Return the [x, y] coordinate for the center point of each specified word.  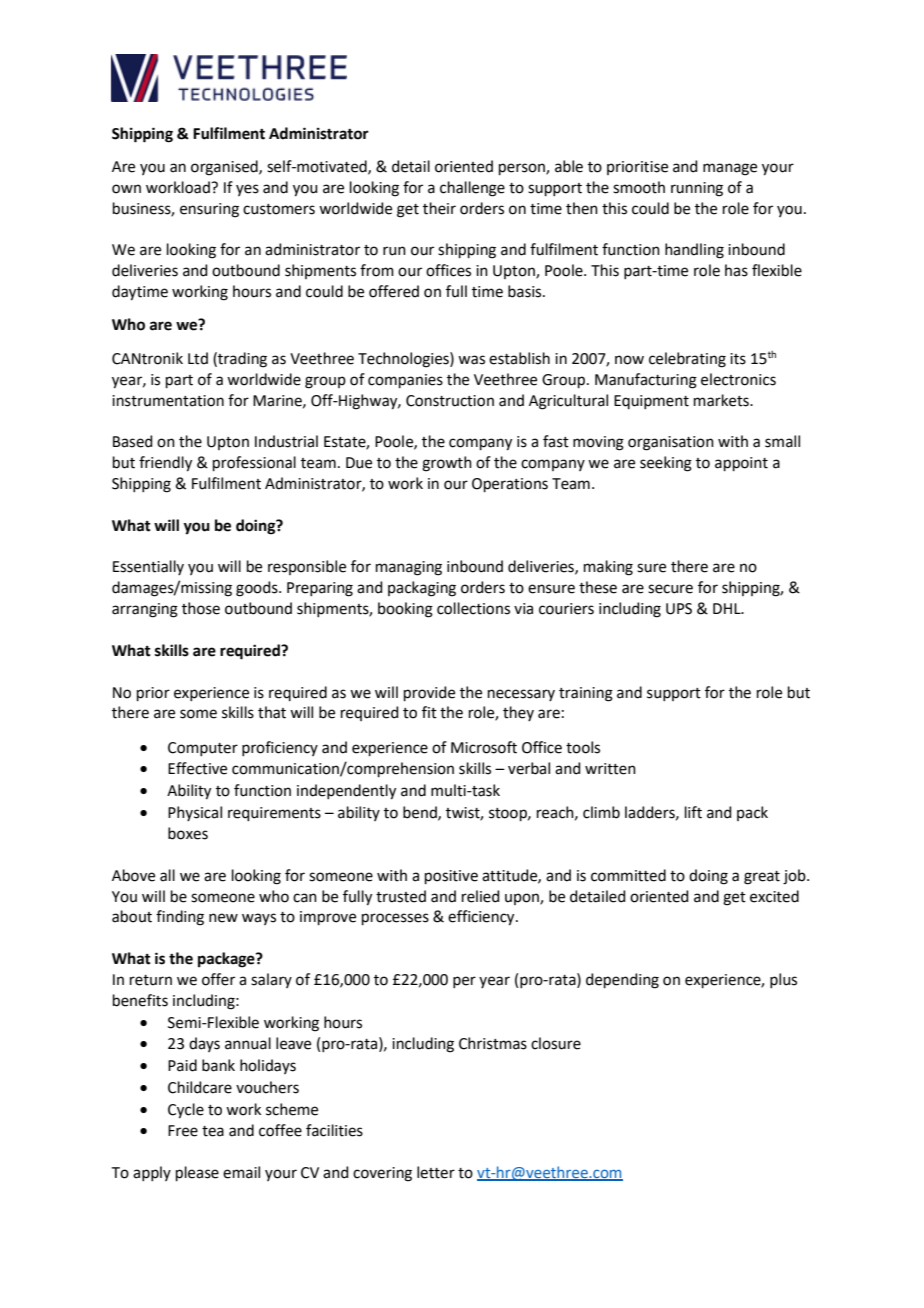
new [223, 918]
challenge [472, 189]
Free [183, 1131]
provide [429, 693]
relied [481, 896]
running [697, 189]
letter [436, 1172]
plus [783, 980]
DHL [728, 608]
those [201, 608]
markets [722, 400]
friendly [165, 464]
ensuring [209, 210]
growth [447, 464]
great [762, 878]
